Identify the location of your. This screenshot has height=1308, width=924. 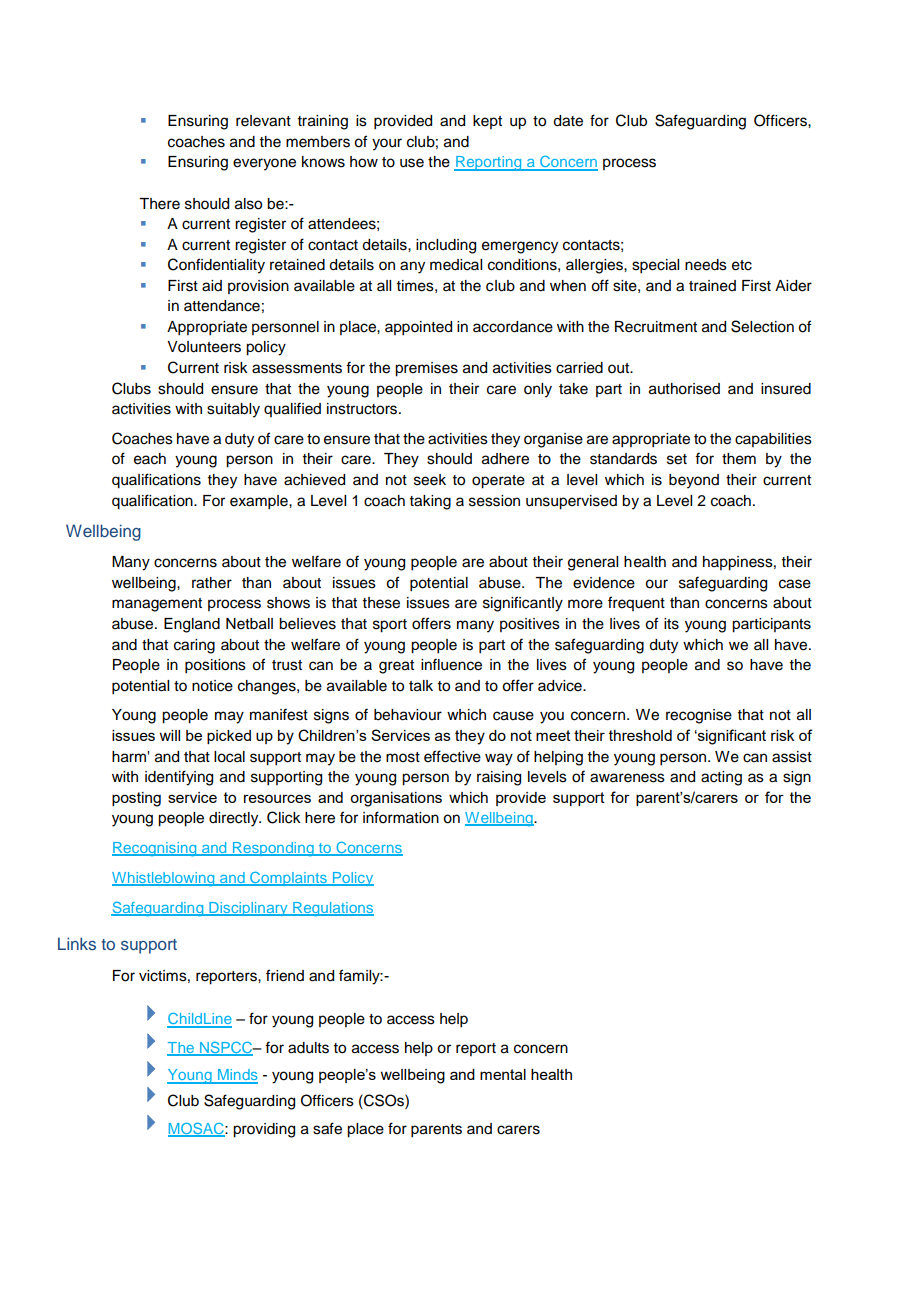
(387, 144).
